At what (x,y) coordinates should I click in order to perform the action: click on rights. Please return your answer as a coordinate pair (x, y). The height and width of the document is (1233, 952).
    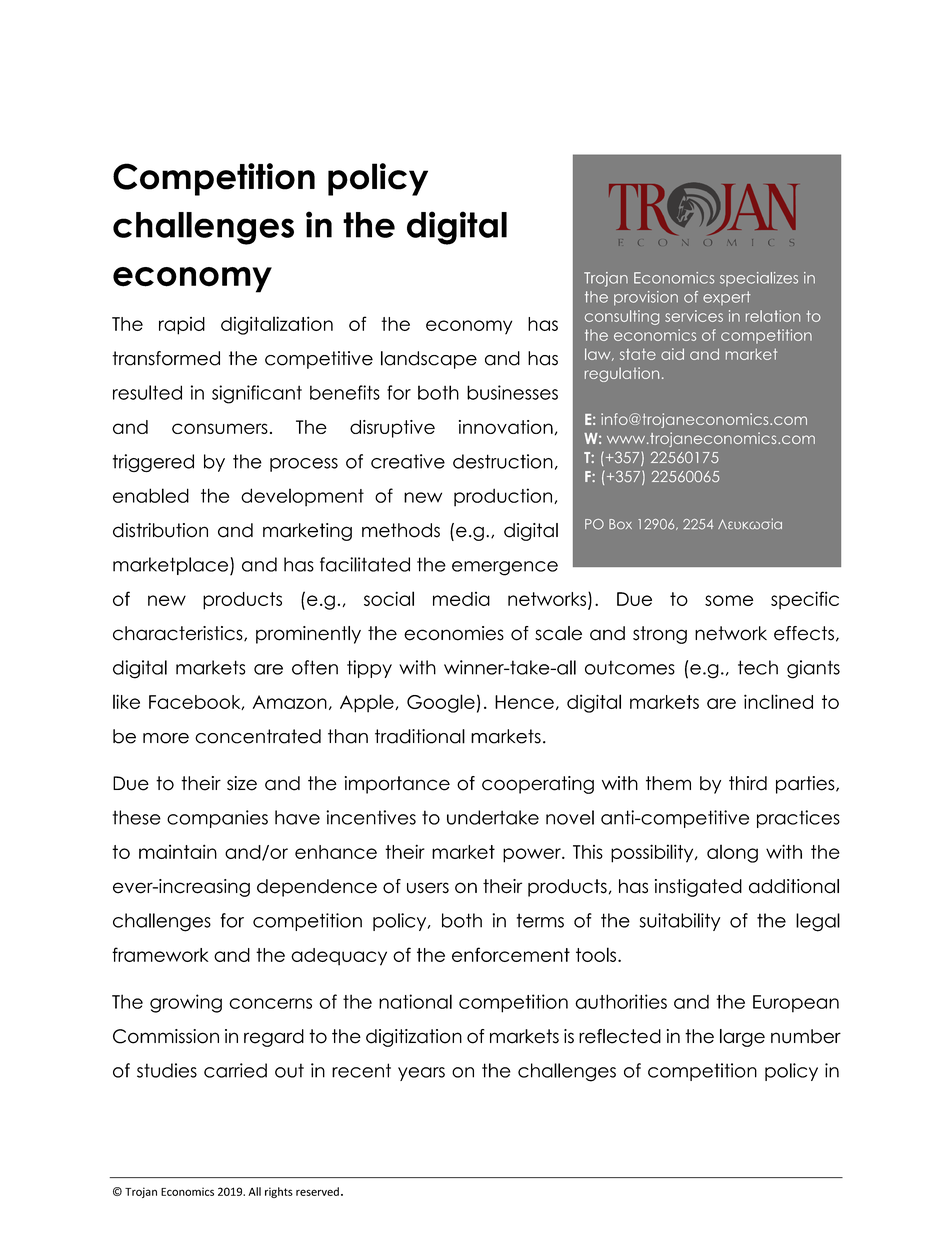
    Looking at the image, I should click on (279, 1192).
